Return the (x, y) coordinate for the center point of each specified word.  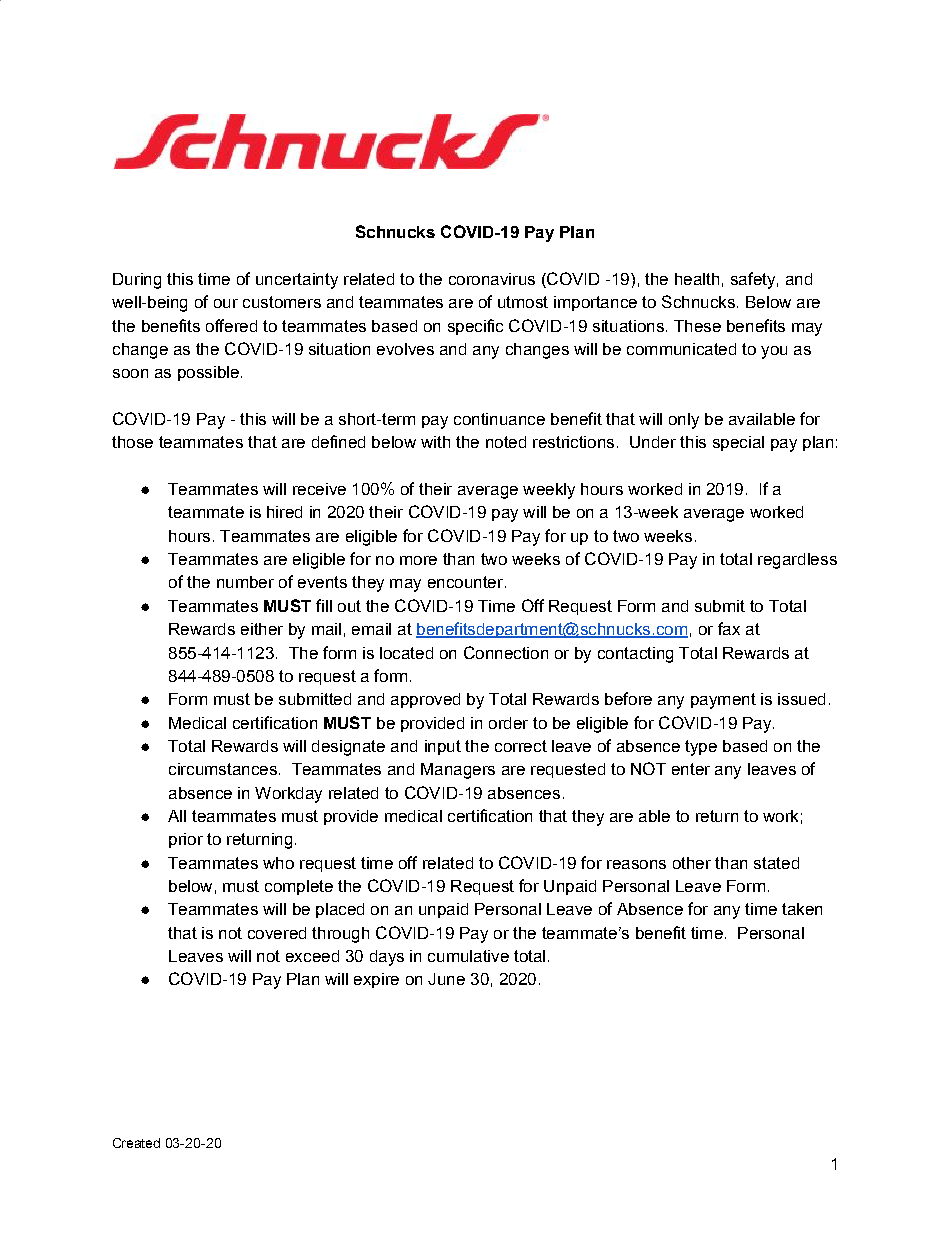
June (446, 979)
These (697, 326)
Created (136, 1143)
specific (475, 327)
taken (802, 909)
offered (231, 325)
